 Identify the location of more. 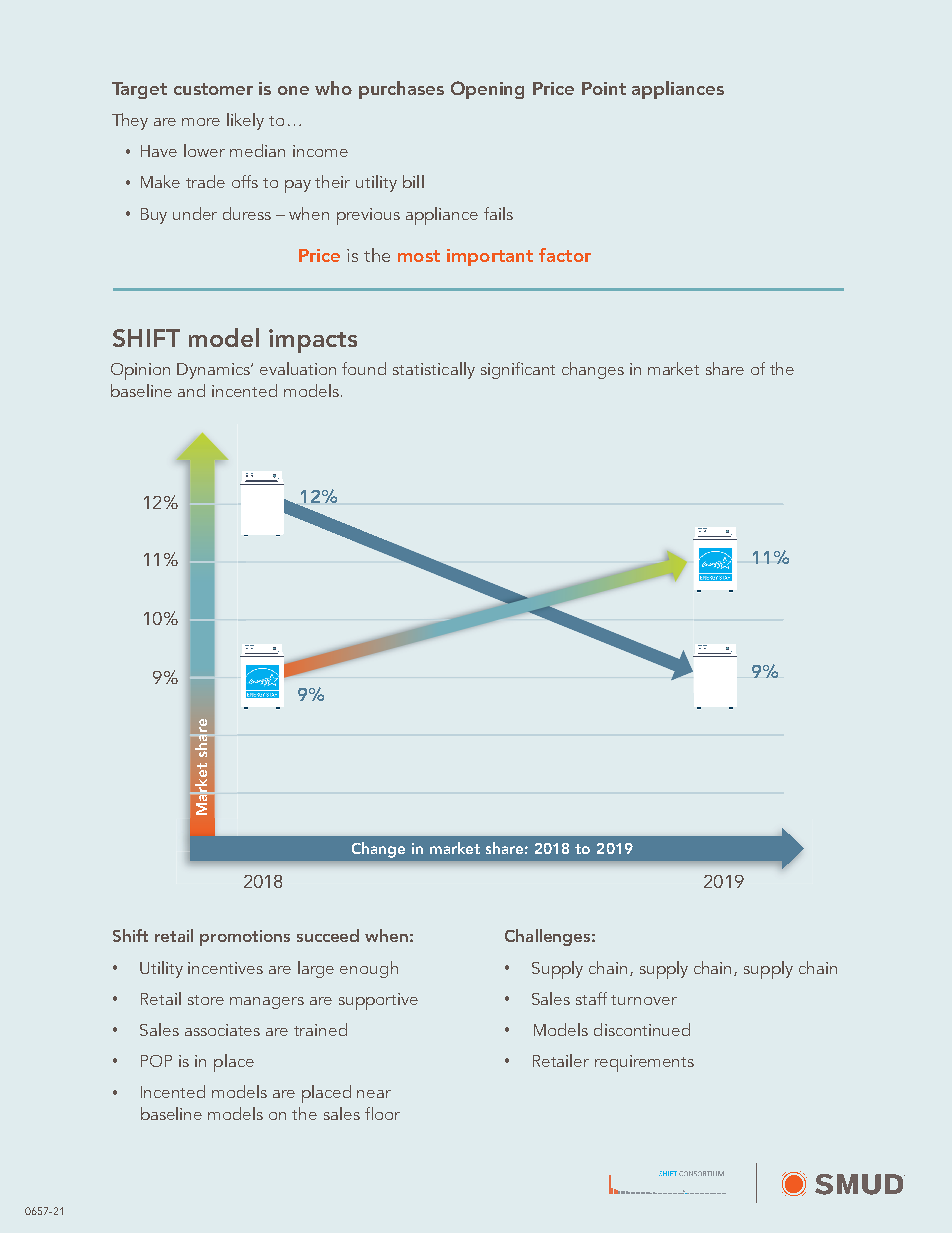
(201, 122).
